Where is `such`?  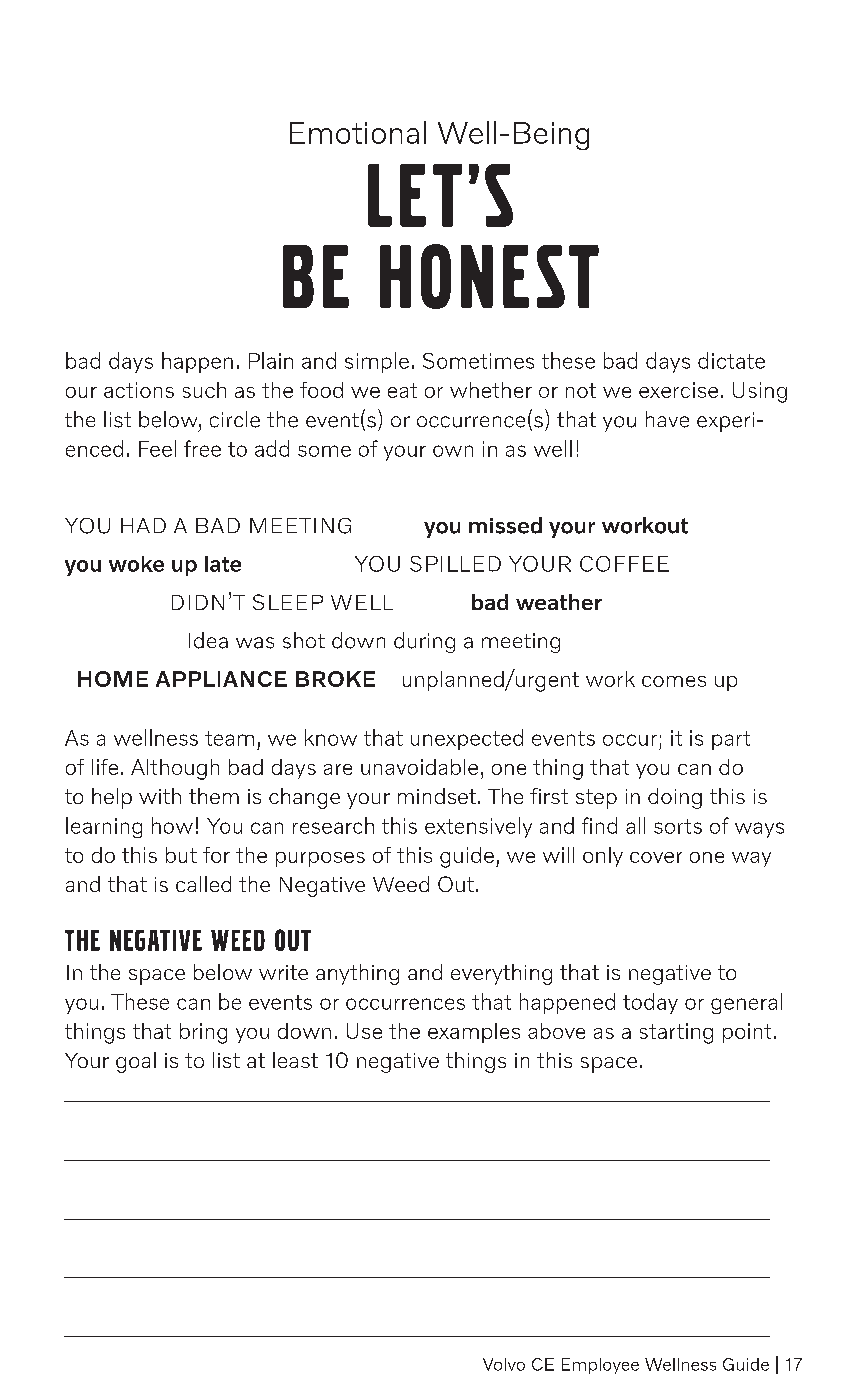 such is located at coordinates (204, 390).
